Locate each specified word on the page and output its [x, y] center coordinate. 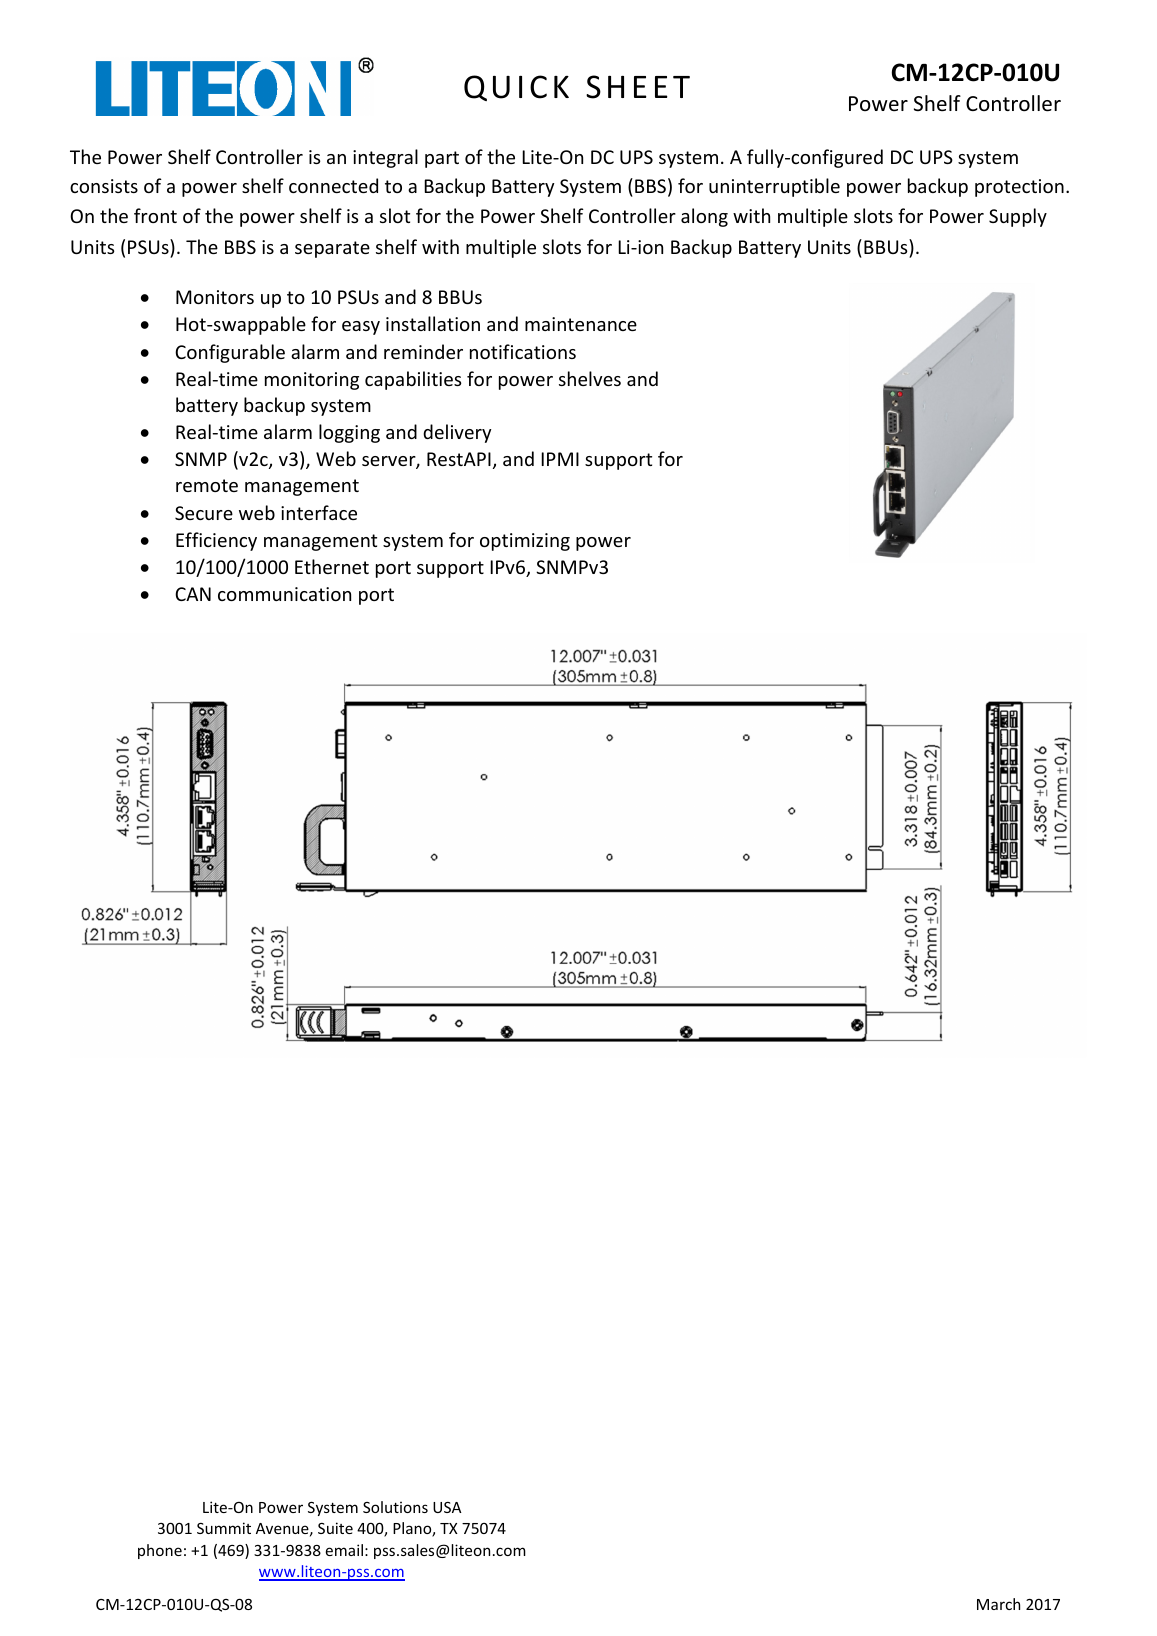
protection [1019, 188]
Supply [1018, 217]
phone [160, 1551]
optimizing [525, 542]
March [998, 1604]
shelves [590, 378]
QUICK [516, 88]
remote [207, 485]
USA [447, 1507]
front [155, 215]
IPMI [560, 459]
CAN [193, 594]
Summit [224, 1528]
